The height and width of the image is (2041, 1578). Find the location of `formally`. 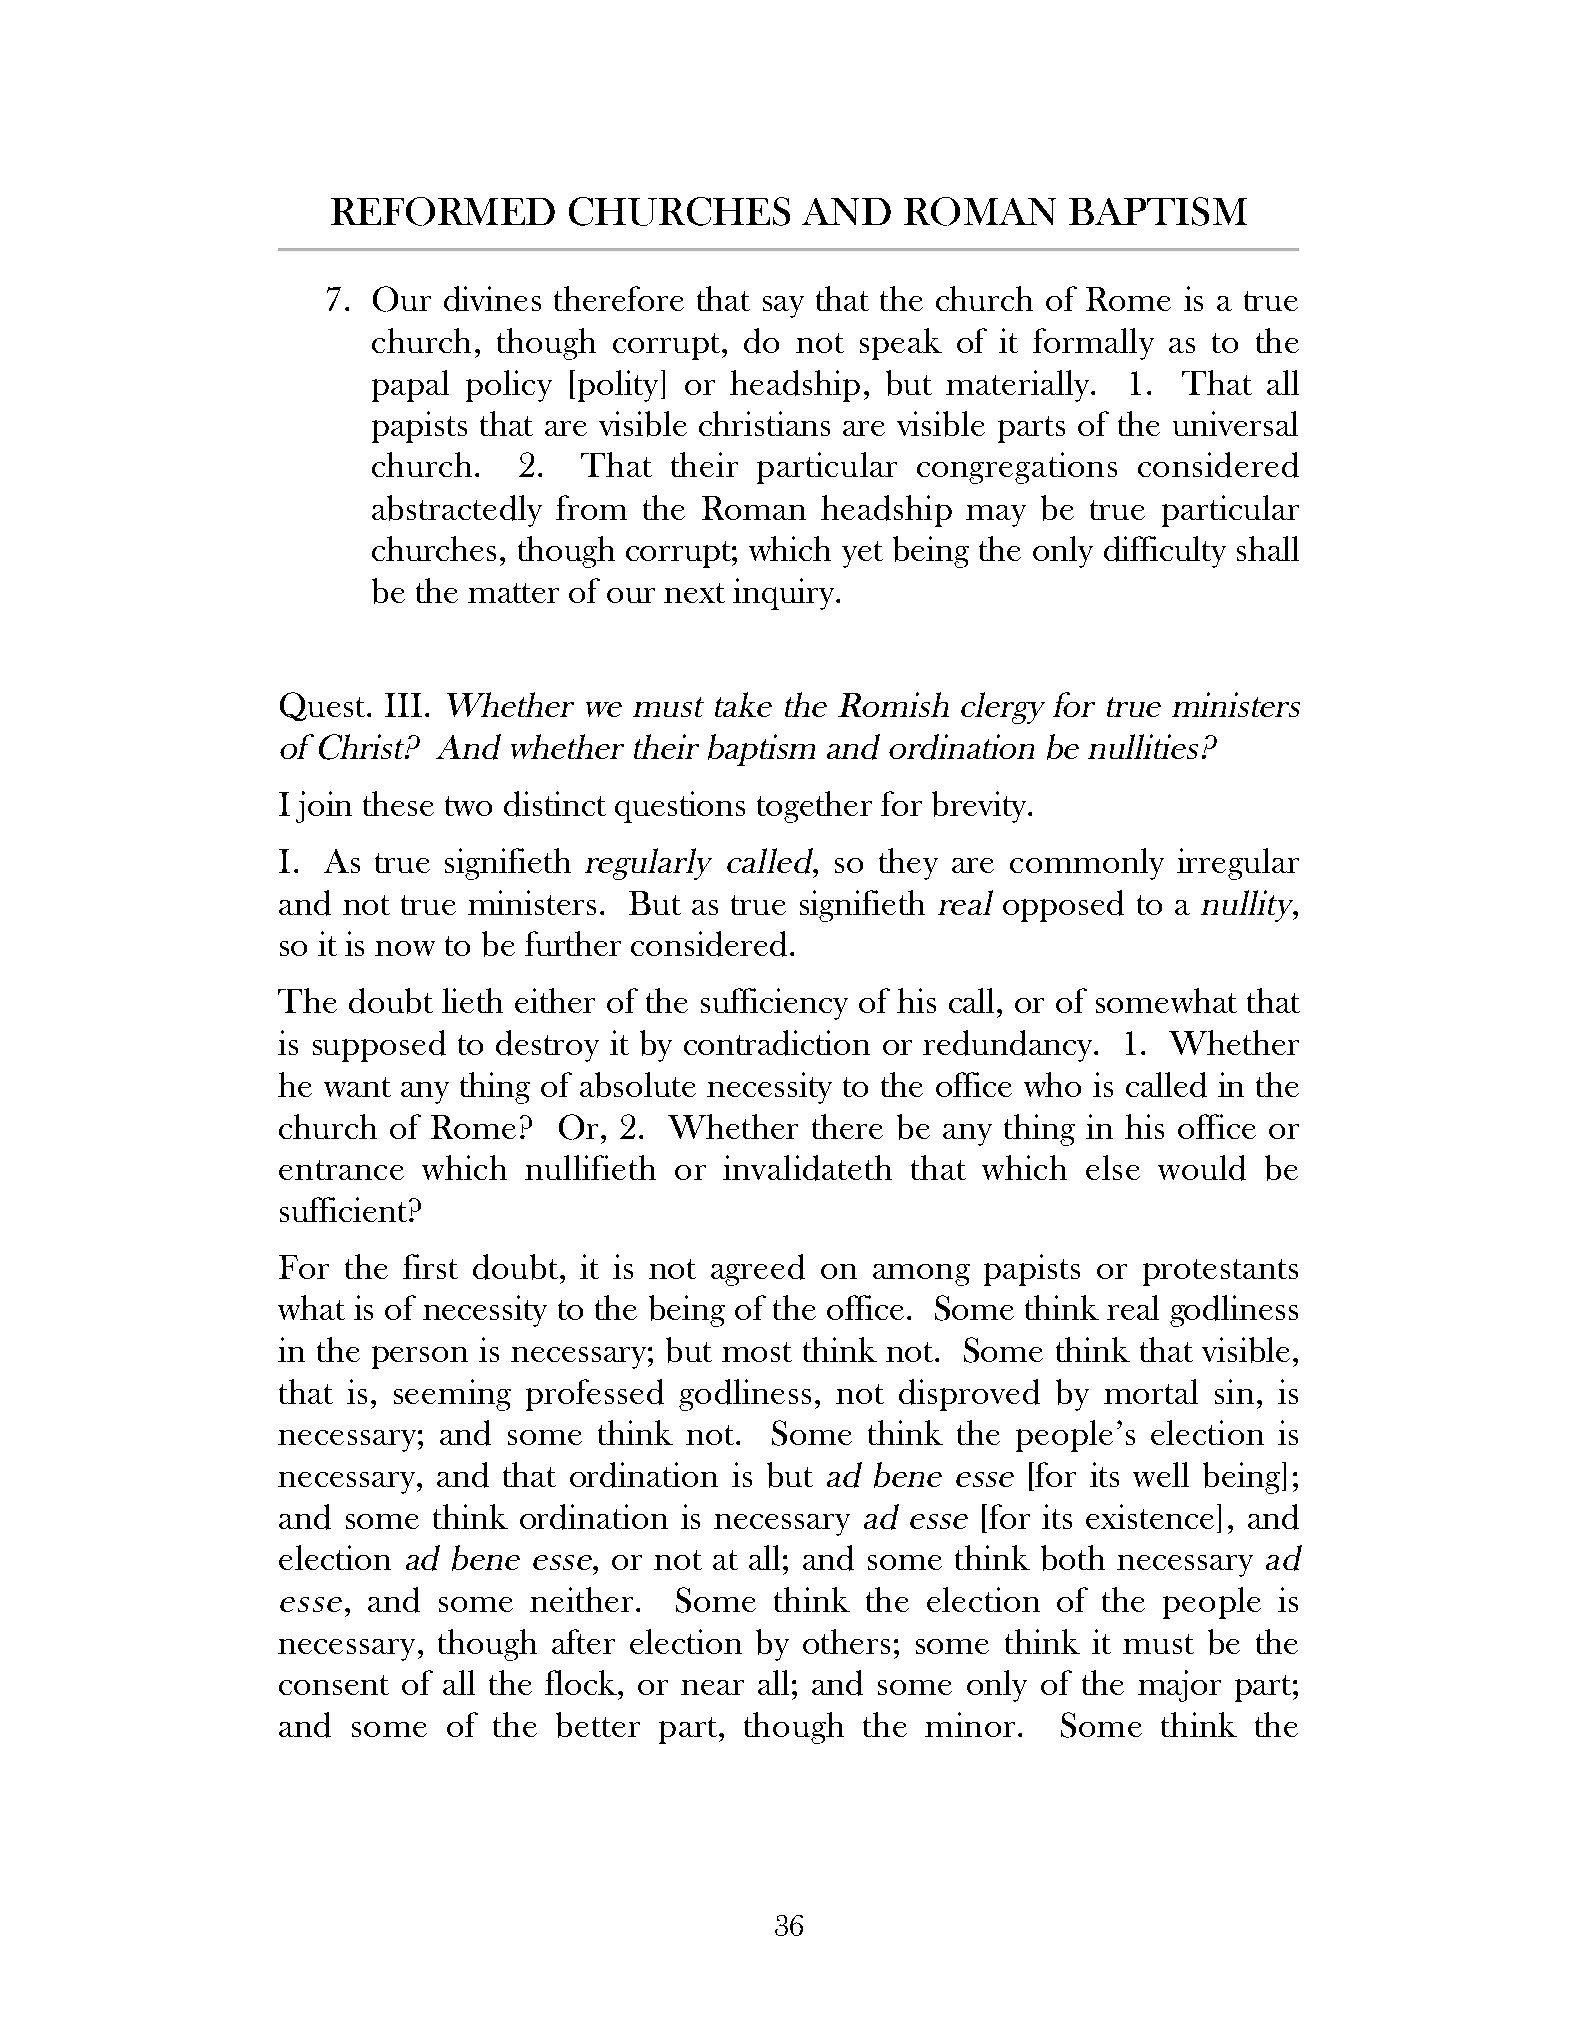

formally is located at coordinates (1093, 344).
